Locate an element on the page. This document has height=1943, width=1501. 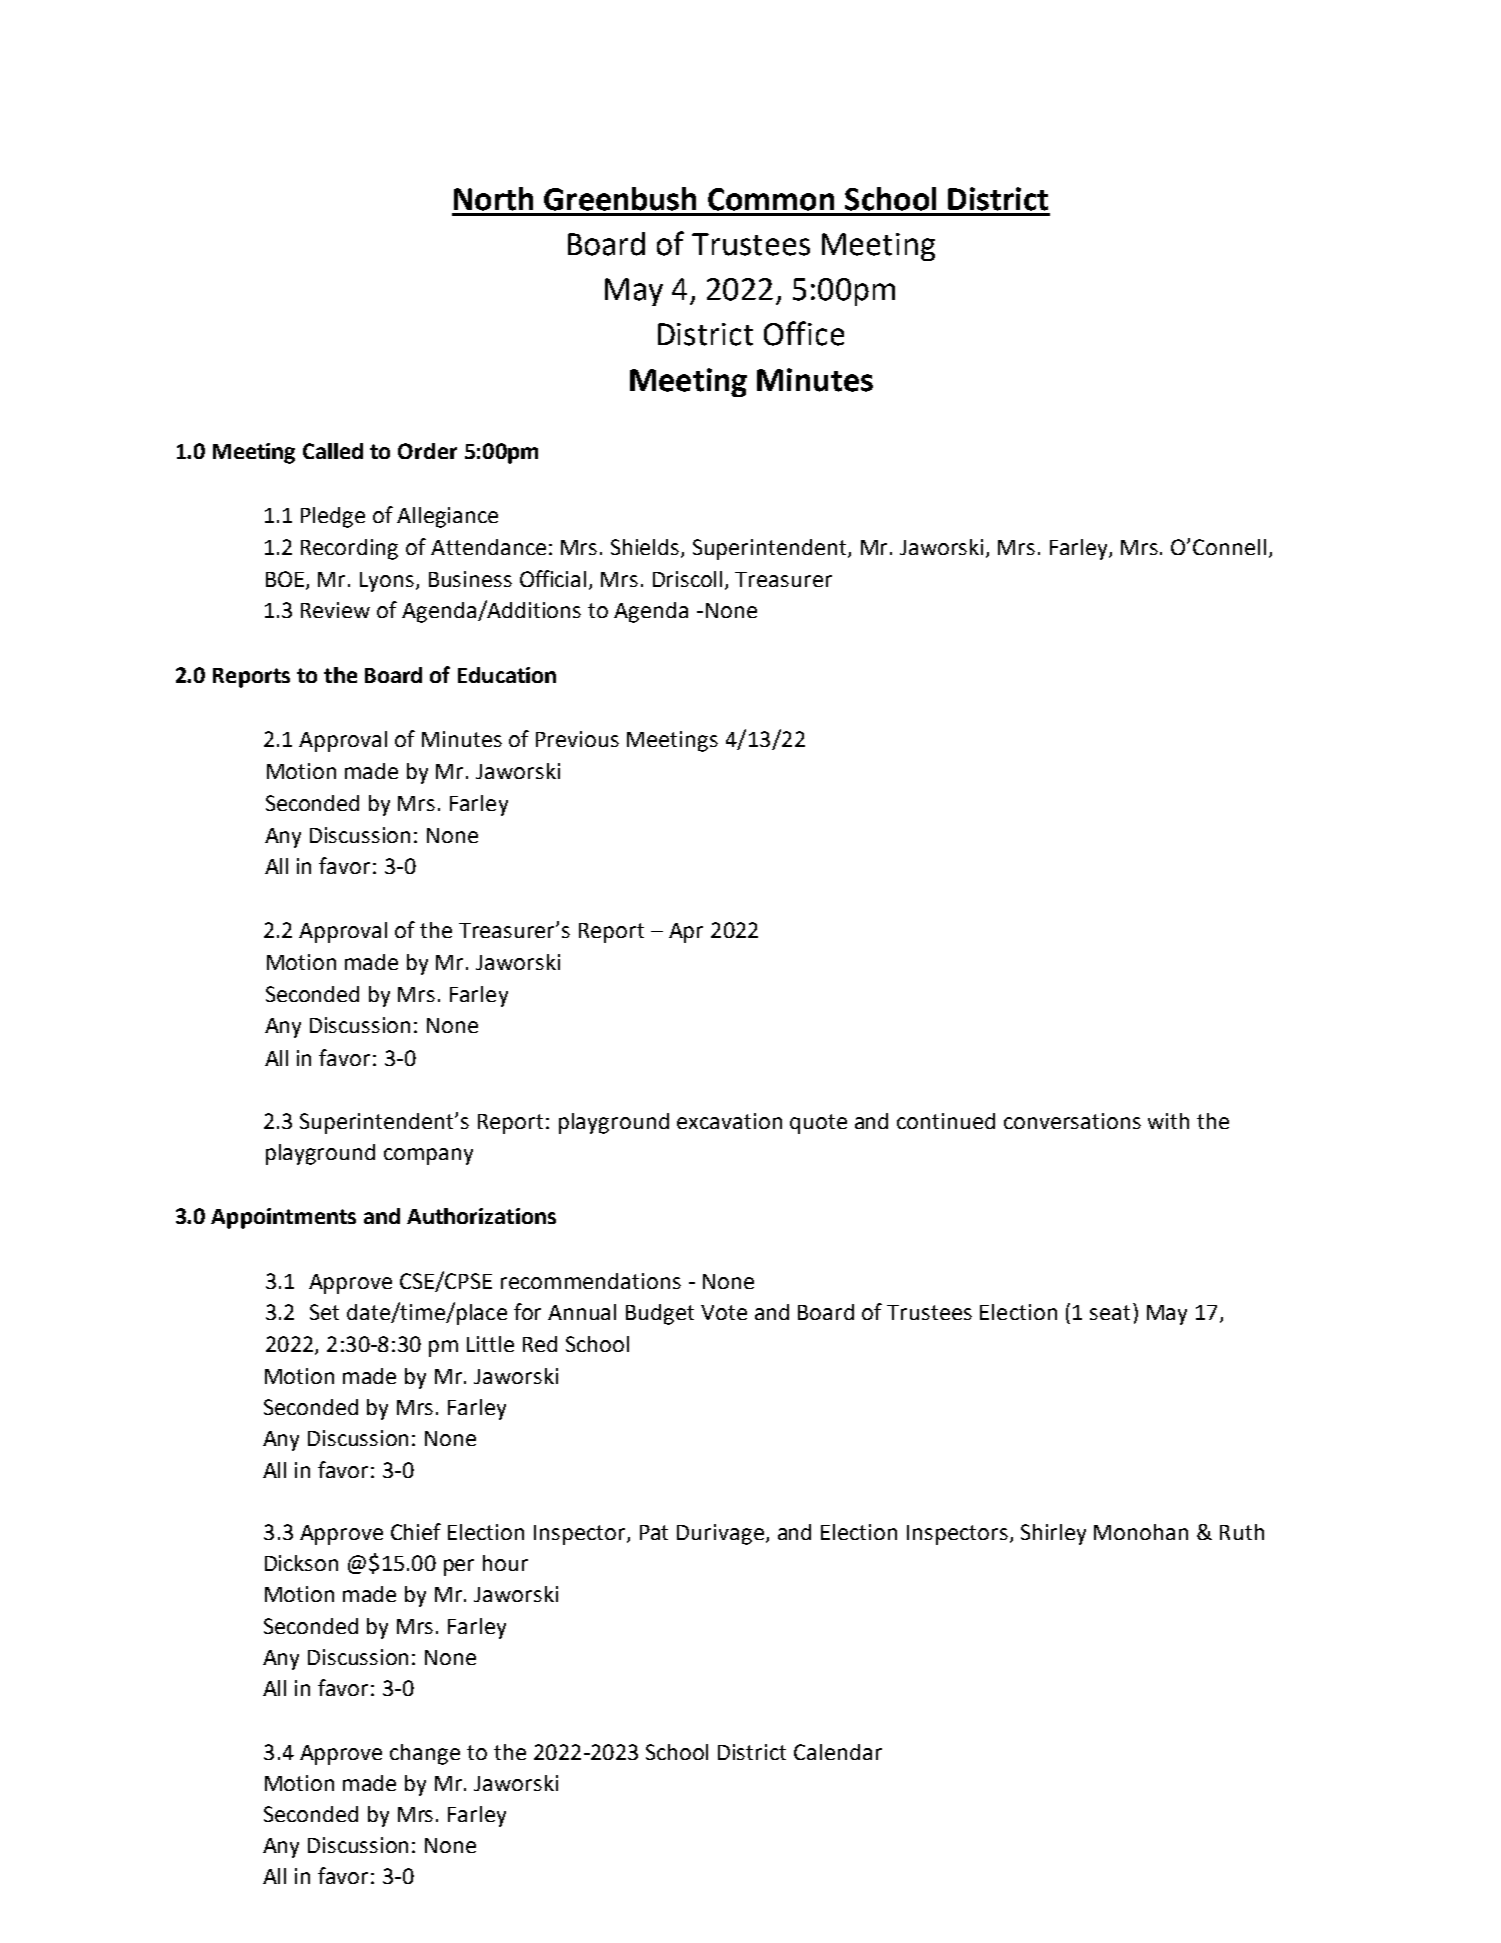
change is located at coordinates (425, 1754).
